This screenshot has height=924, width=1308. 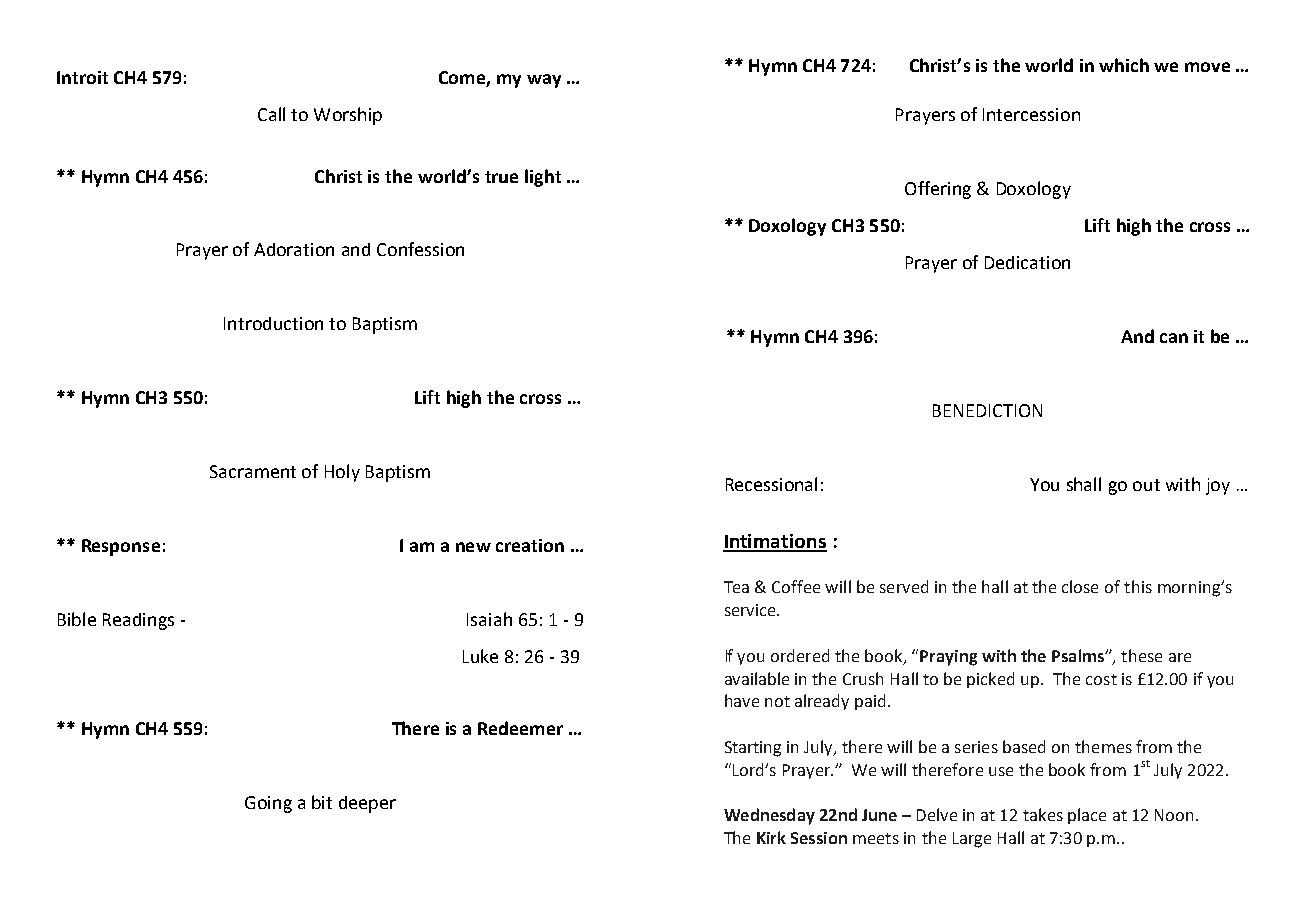 What do you see at coordinates (1124, 65) in the screenshot?
I see `which` at bounding box center [1124, 65].
